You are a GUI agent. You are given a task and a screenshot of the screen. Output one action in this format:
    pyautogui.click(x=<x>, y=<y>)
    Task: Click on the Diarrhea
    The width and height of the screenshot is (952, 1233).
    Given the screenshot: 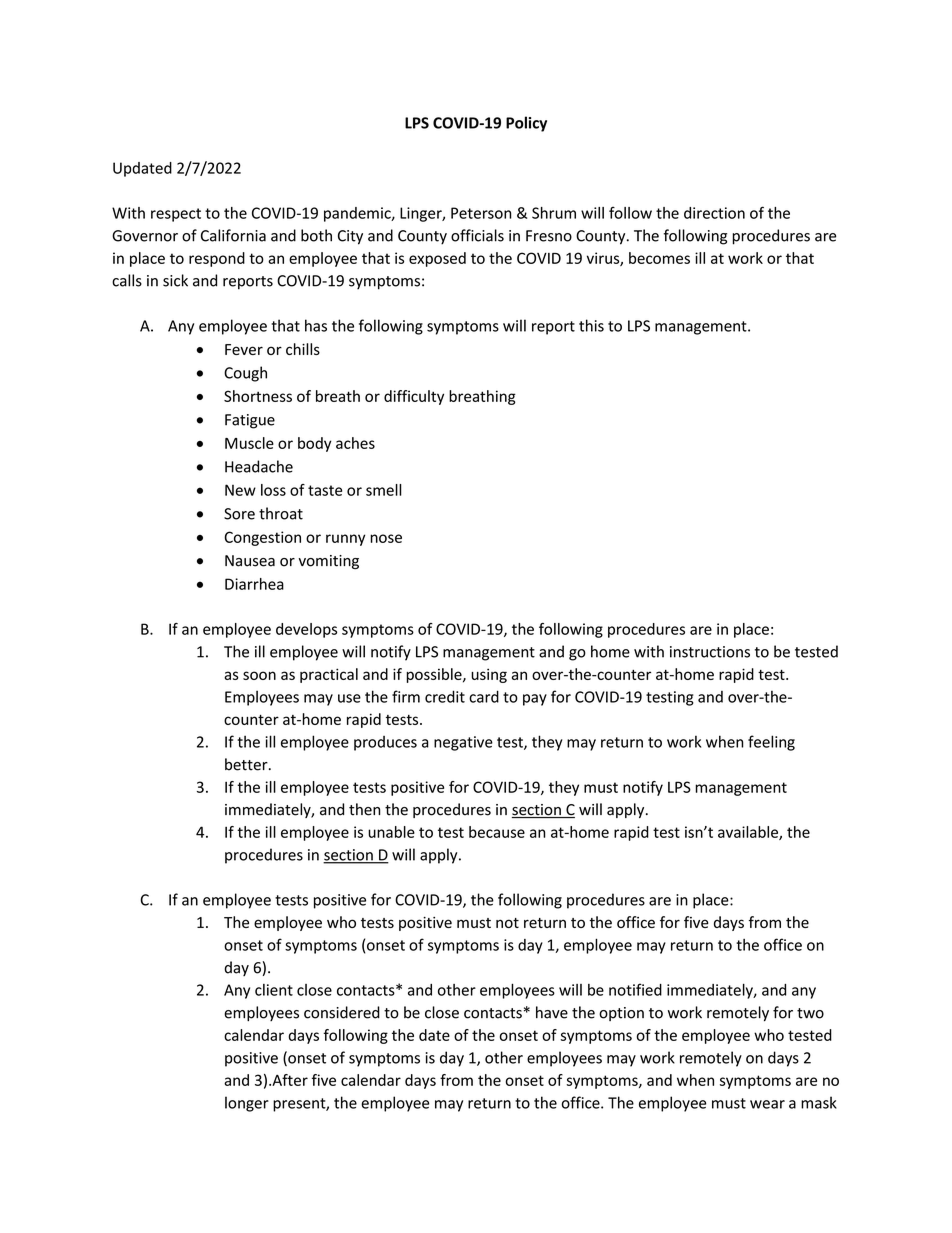 What is the action you would take?
    pyautogui.click(x=254, y=584)
